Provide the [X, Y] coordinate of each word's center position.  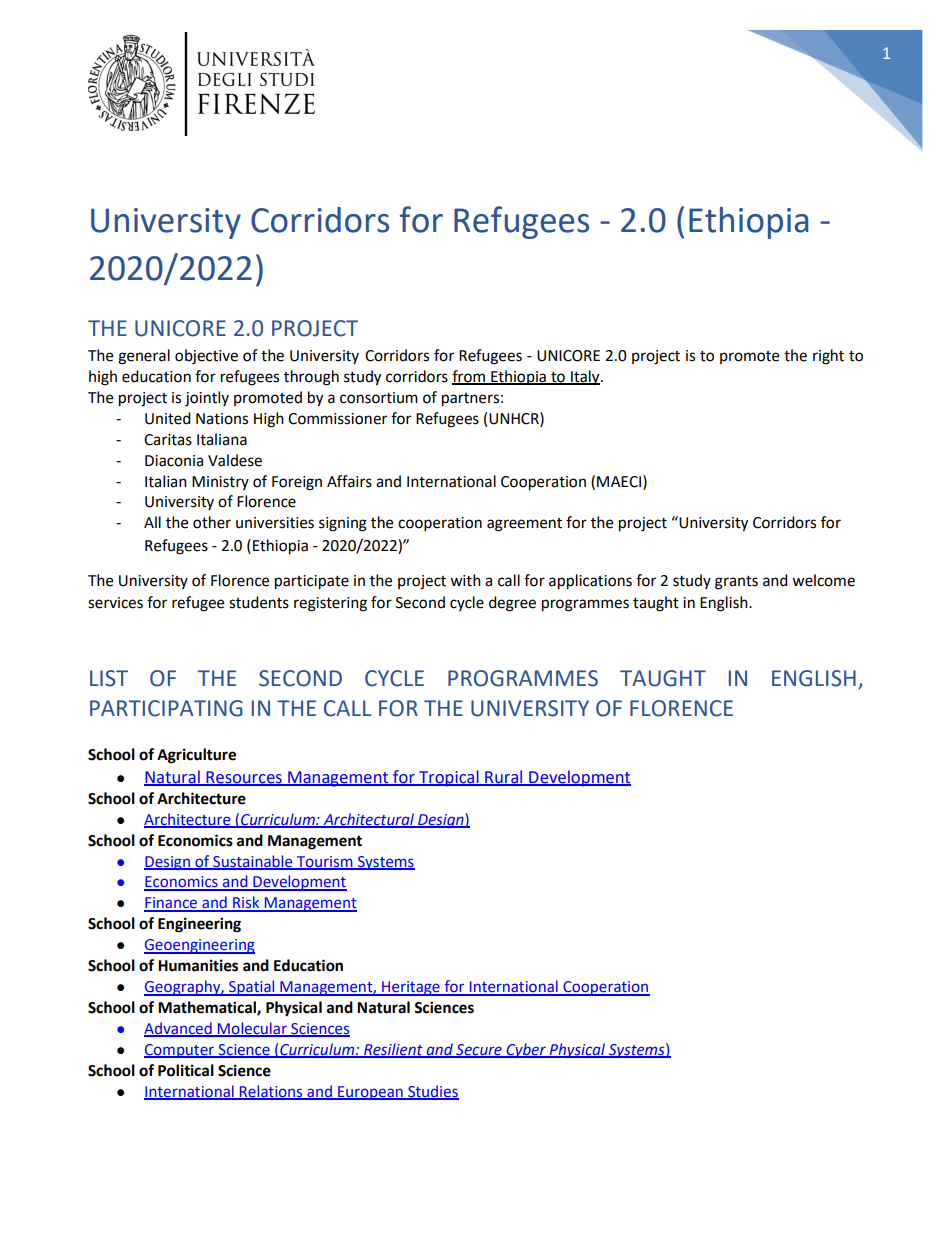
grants [736, 583]
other [212, 522]
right [828, 357]
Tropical [449, 778]
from [469, 377]
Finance [172, 904]
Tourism [324, 862]
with [465, 580]
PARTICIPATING [166, 708]
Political [186, 1070]
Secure [479, 1050]
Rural [504, 777]
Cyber [526, 1050]
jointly [207, 399]
